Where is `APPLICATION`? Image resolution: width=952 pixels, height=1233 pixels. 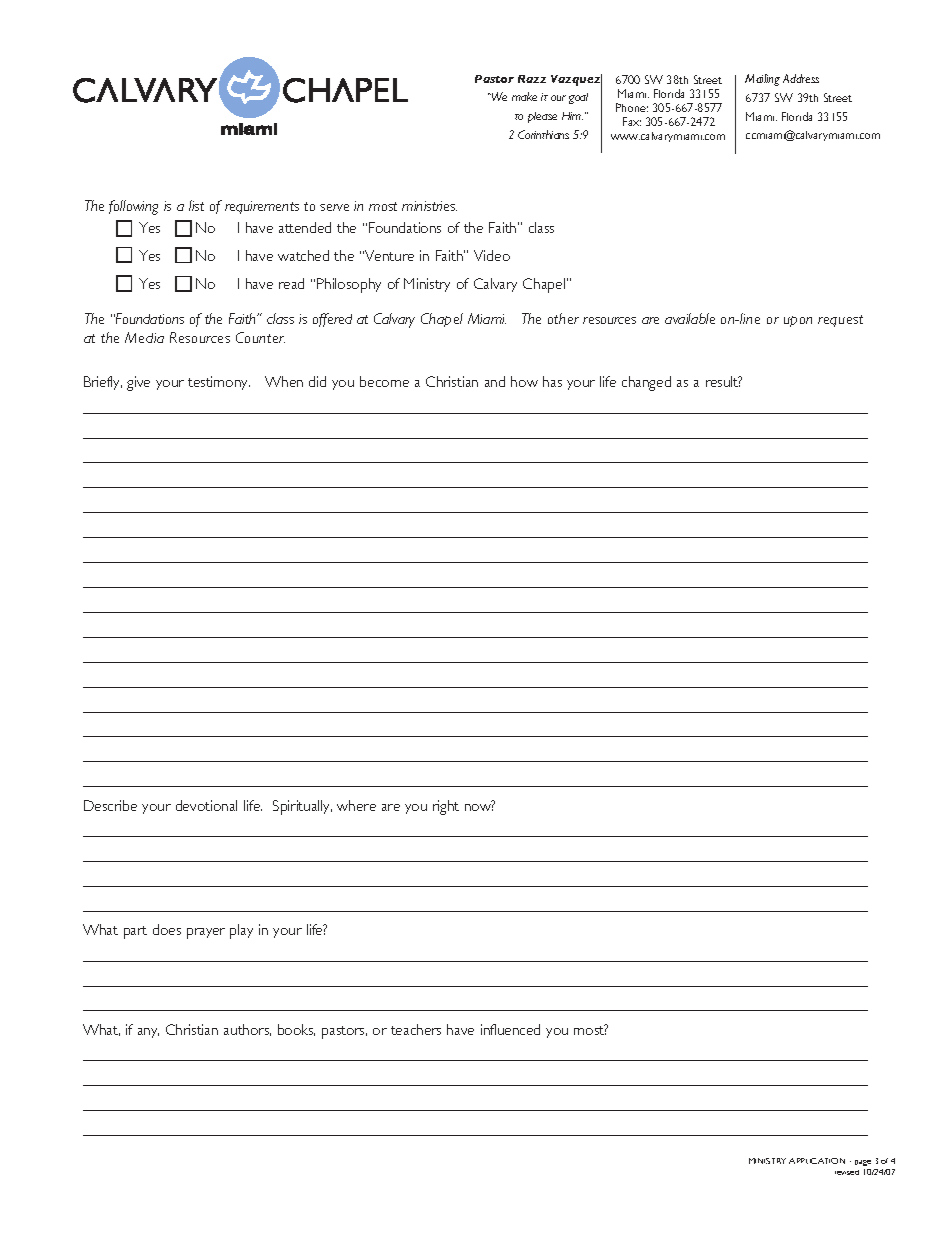
APPLICATION is located at coordinates (817, 1161).
